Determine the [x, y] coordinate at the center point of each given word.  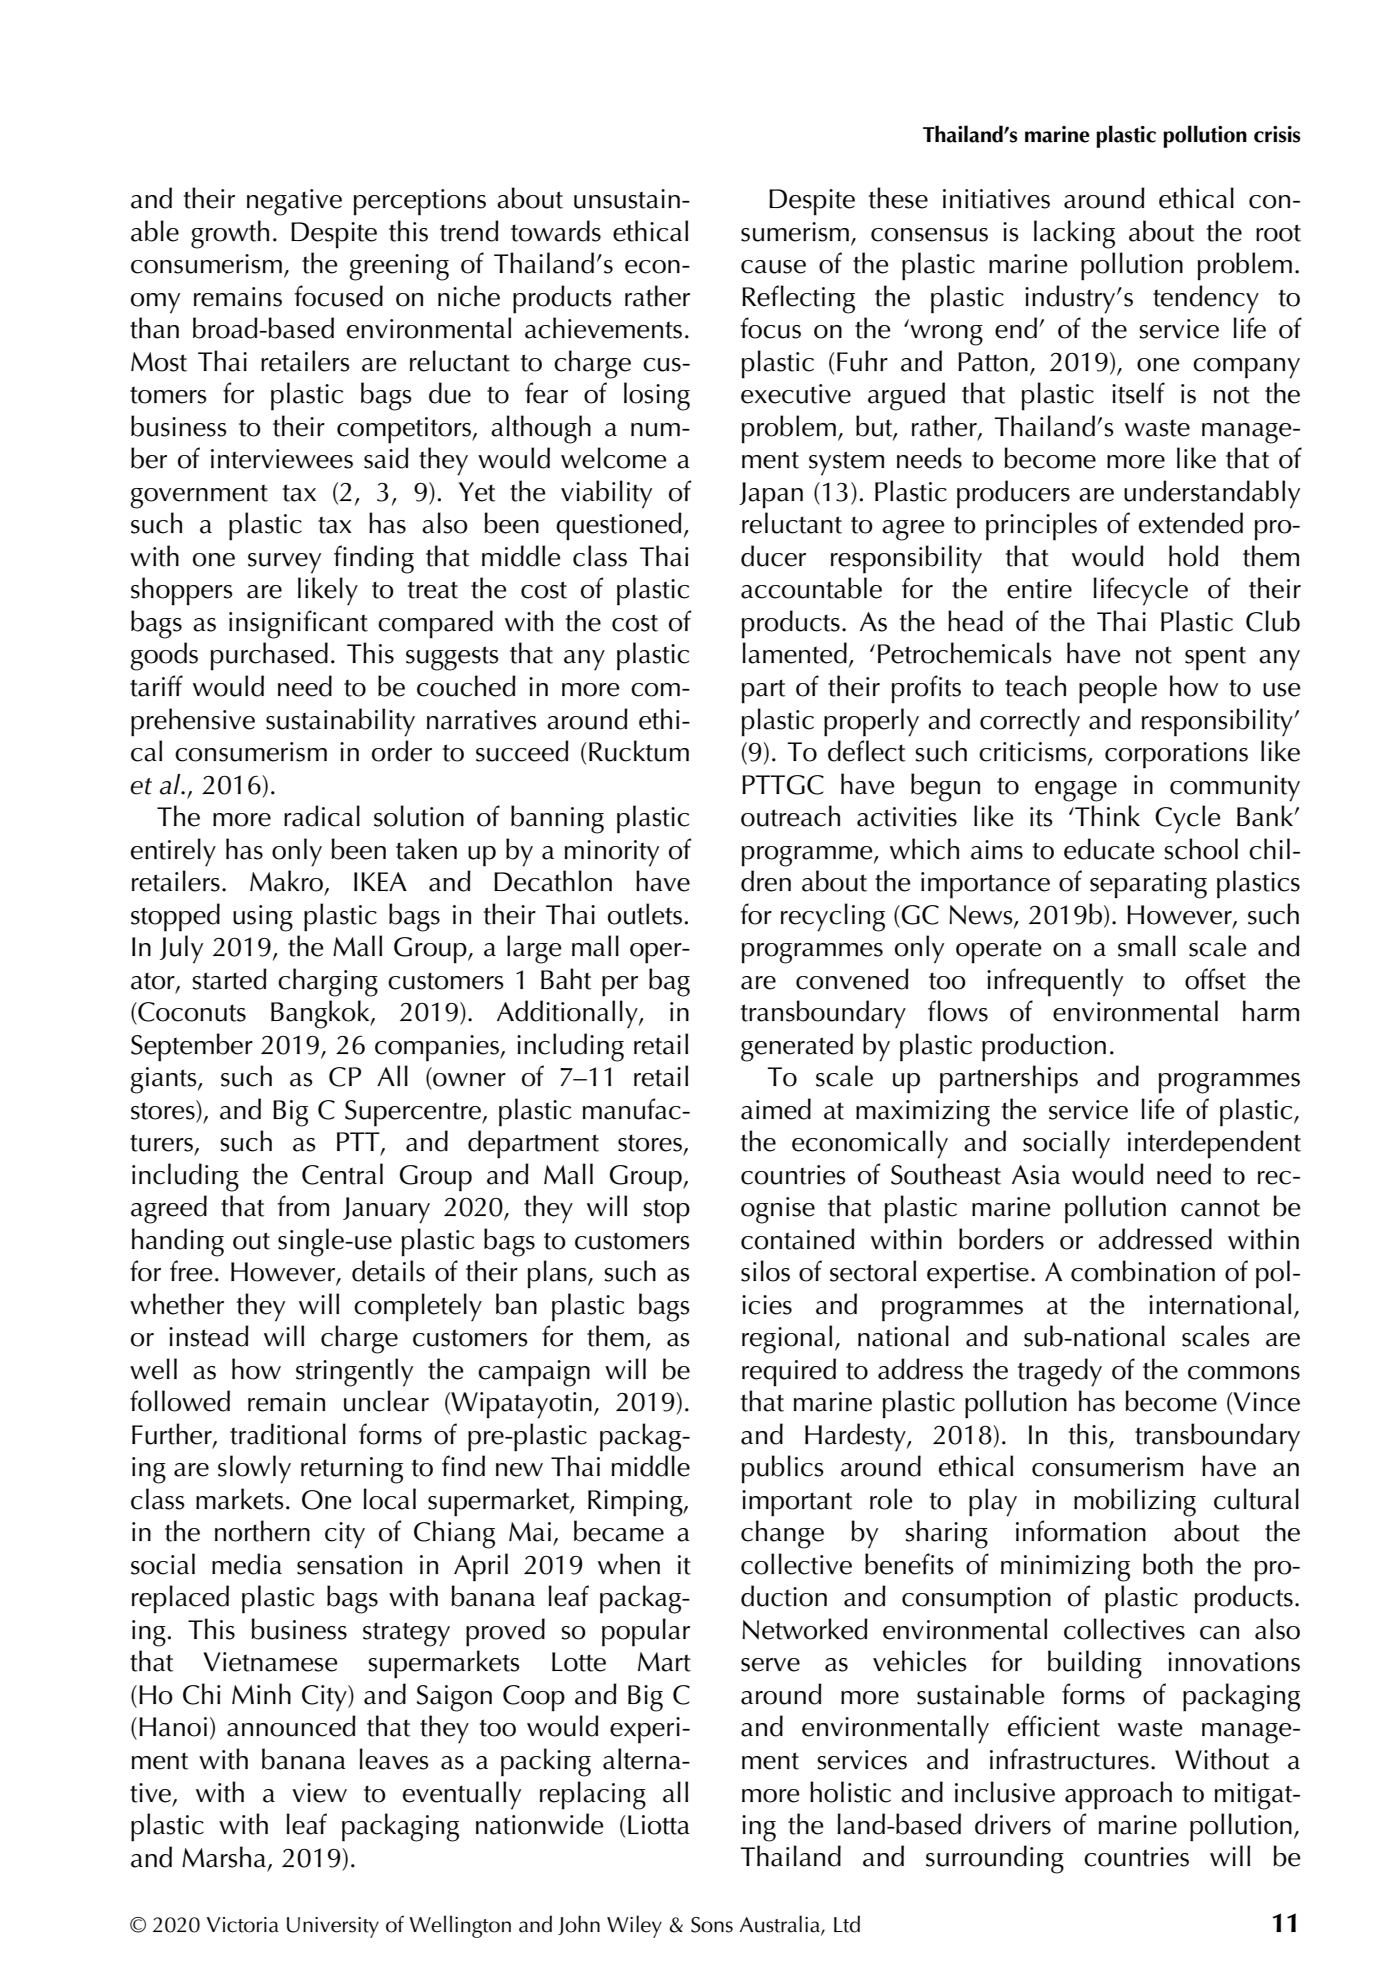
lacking [1074, 234]
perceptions [419, 202]
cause [773, 267]
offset [1215, 979]
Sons [712, 1925]
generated [797, 1047]
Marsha [224, 1857]
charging [328, 982]
